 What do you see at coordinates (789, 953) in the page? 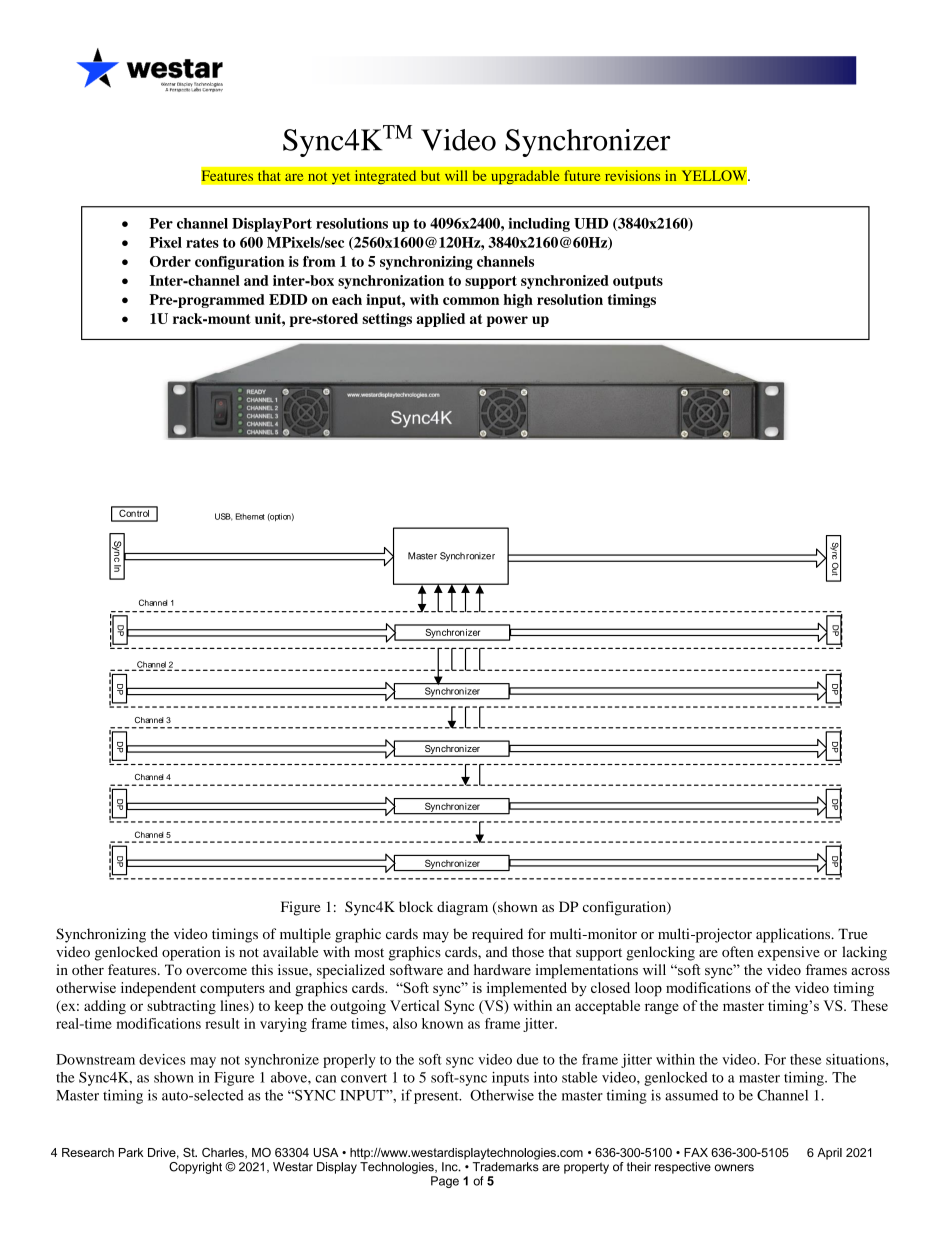
I see `expensive` at bounding box center [789, 953].
